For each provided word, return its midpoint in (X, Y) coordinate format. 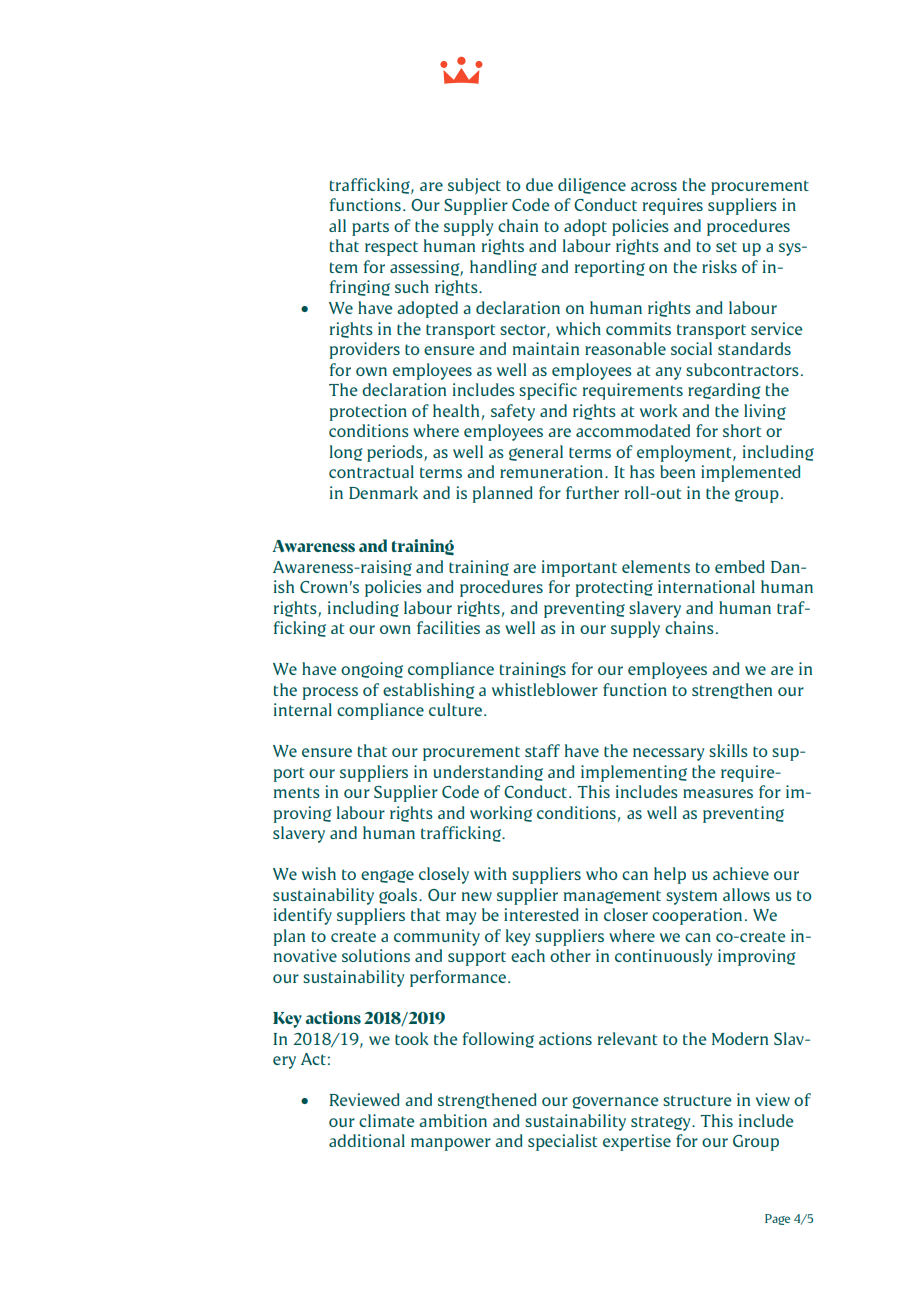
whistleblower (545, 689)
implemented (750, 473)
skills (728, 750)
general (536, 453)
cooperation (697, 916)
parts (370, 228)
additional (367, 1140)
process (330, 693)
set (726, 246)
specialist (562, 1142)
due (539, 184)
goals (398, 896)
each (528, 955)
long (346, 453)
